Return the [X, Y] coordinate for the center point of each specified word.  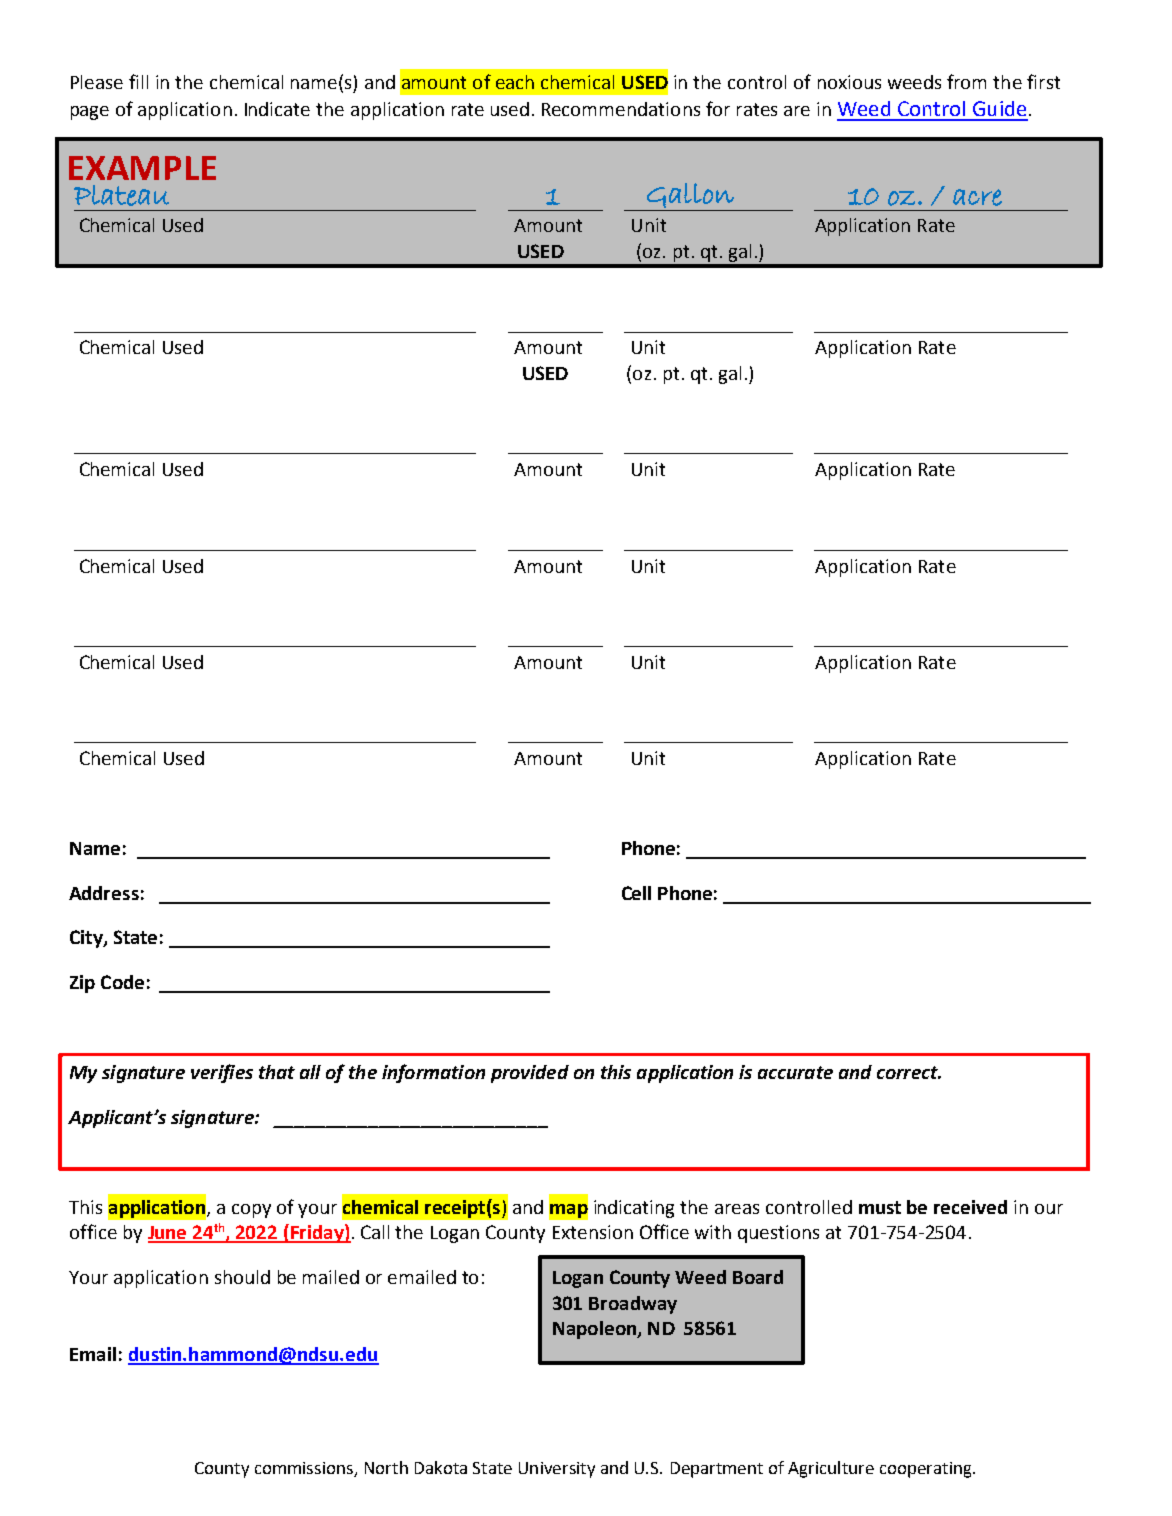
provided [530, 1074]
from [966, 81]
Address [104, 893]
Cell [636, 893]
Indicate [277, 109]
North [386, 1467]
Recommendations [621, 109]
